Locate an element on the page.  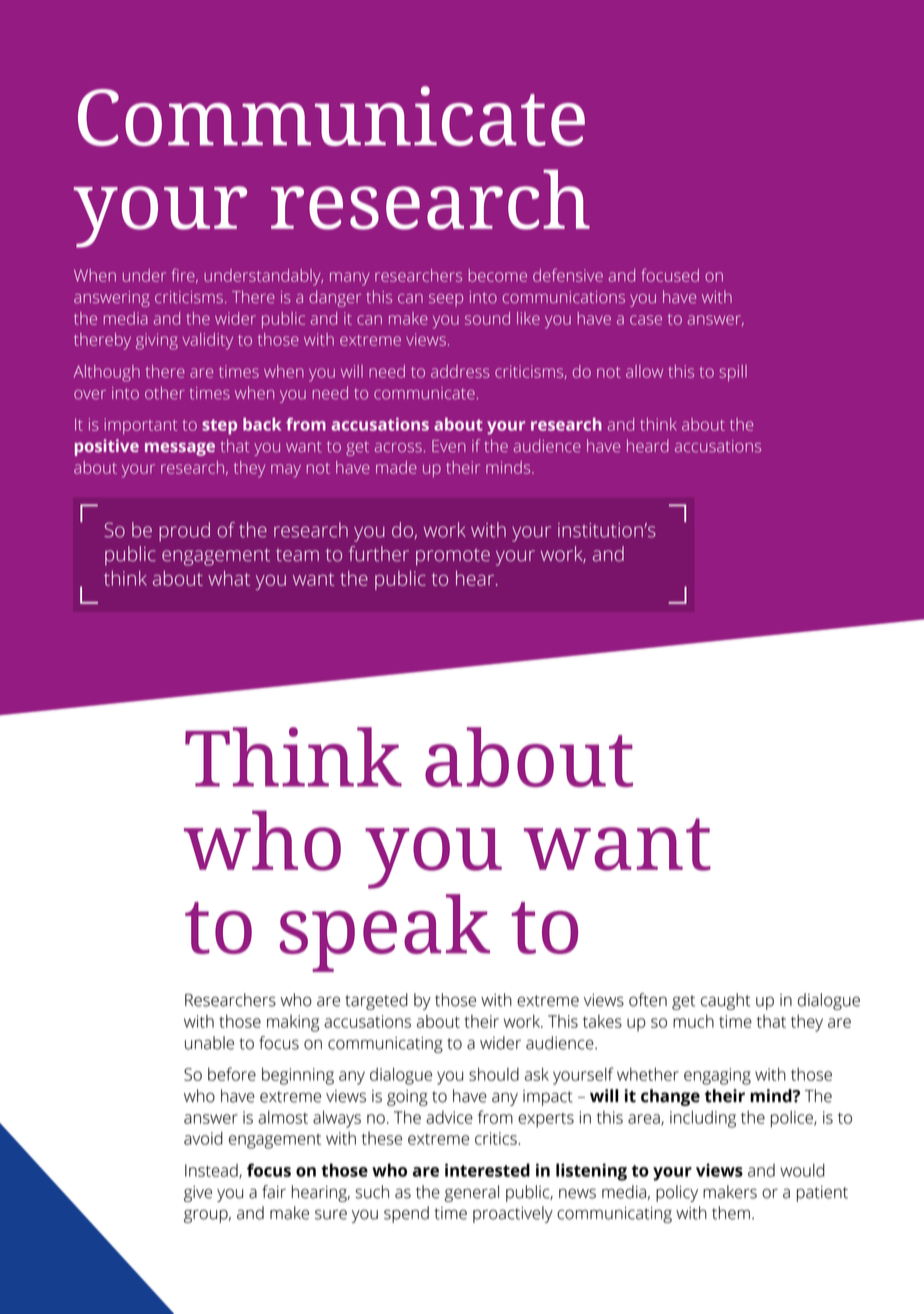
seep is located at coordinates (446, 300).
